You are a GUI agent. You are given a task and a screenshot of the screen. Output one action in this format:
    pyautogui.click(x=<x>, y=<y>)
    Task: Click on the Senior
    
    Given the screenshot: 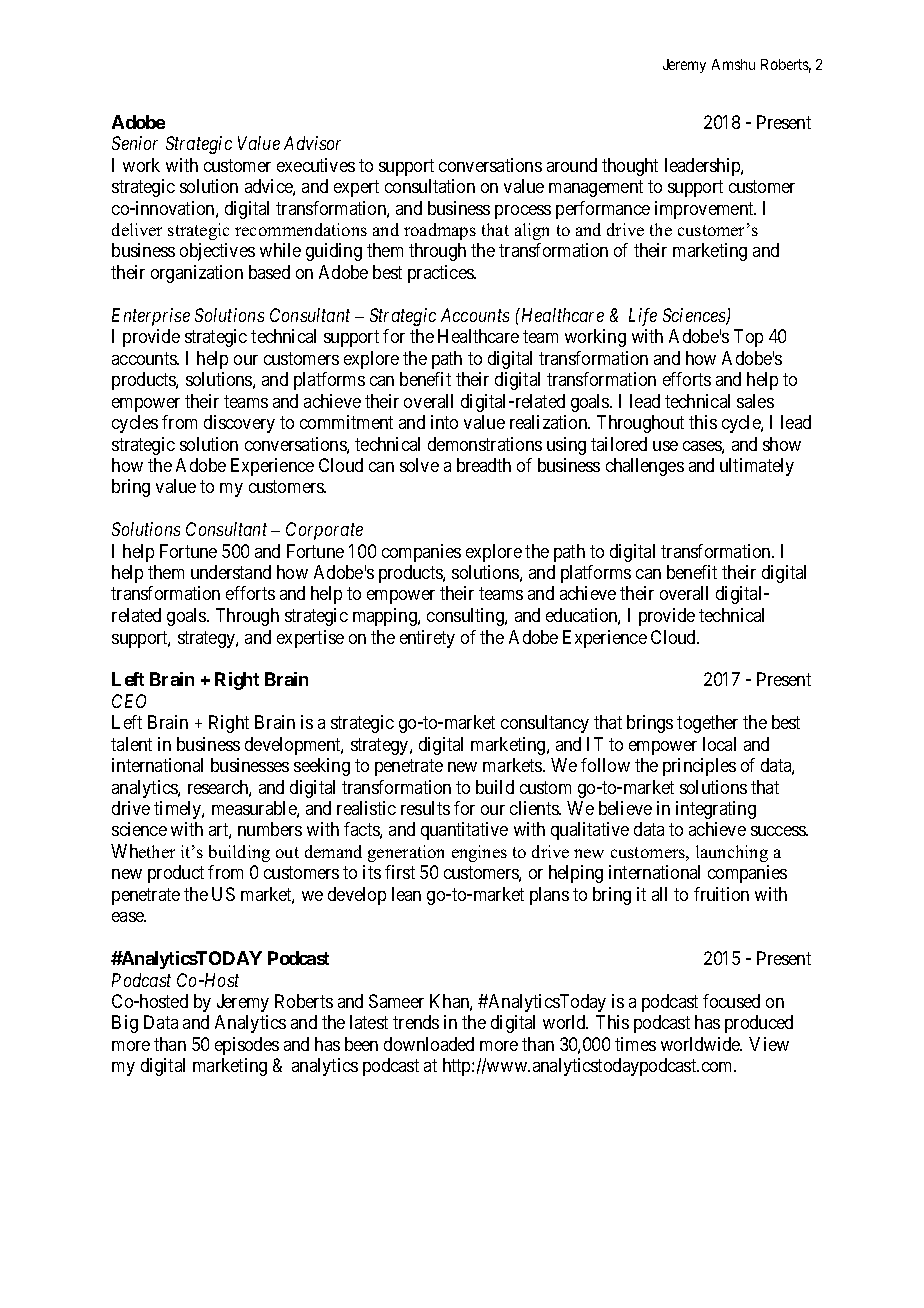 What is the action you would take?
    pyautogui.click(x=135, y=143)
